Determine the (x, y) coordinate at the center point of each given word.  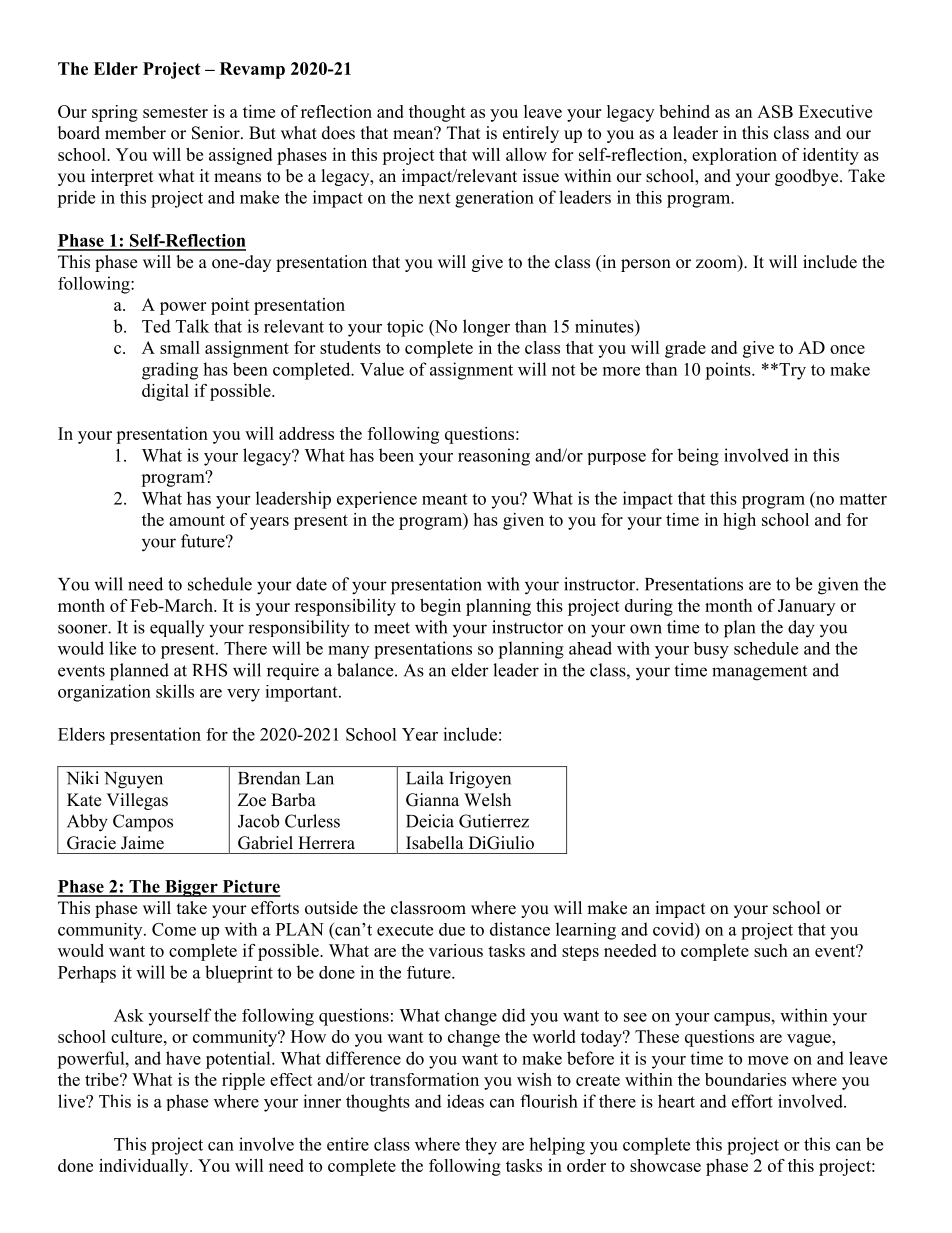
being (698, 457)
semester (175, 112)
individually (145, 1167)
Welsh (487, 800)
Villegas (137, 801)
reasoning (494, 457)
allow (526, 154)
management (759, 673)
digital (165, 392)
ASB (775, 111)
